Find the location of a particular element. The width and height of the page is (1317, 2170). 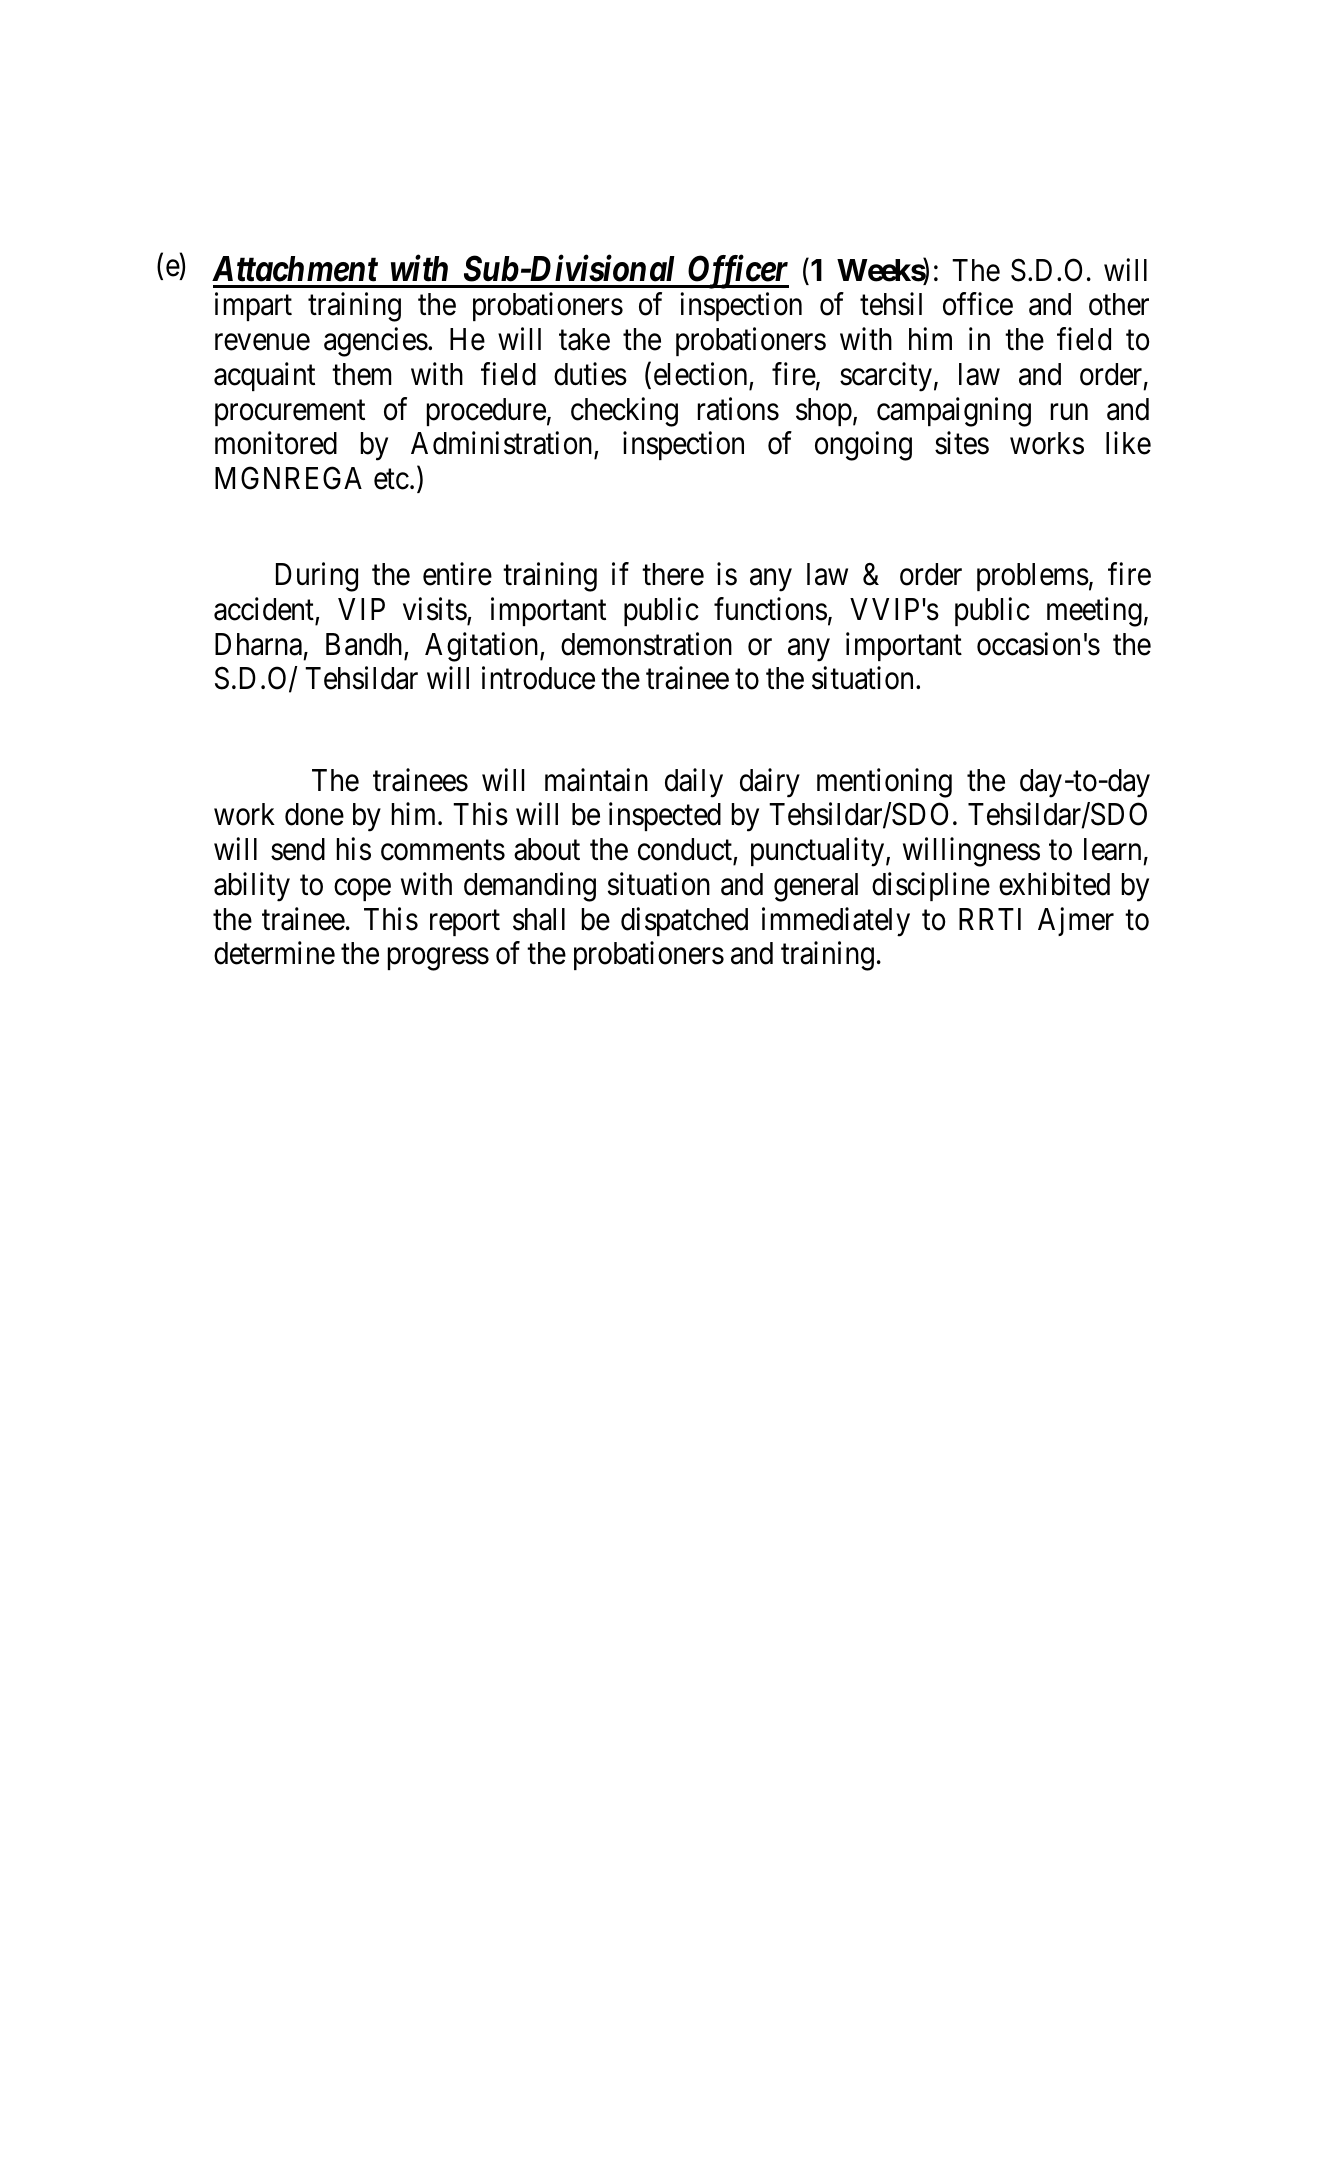

determine is located at coordinates (274, 953).
